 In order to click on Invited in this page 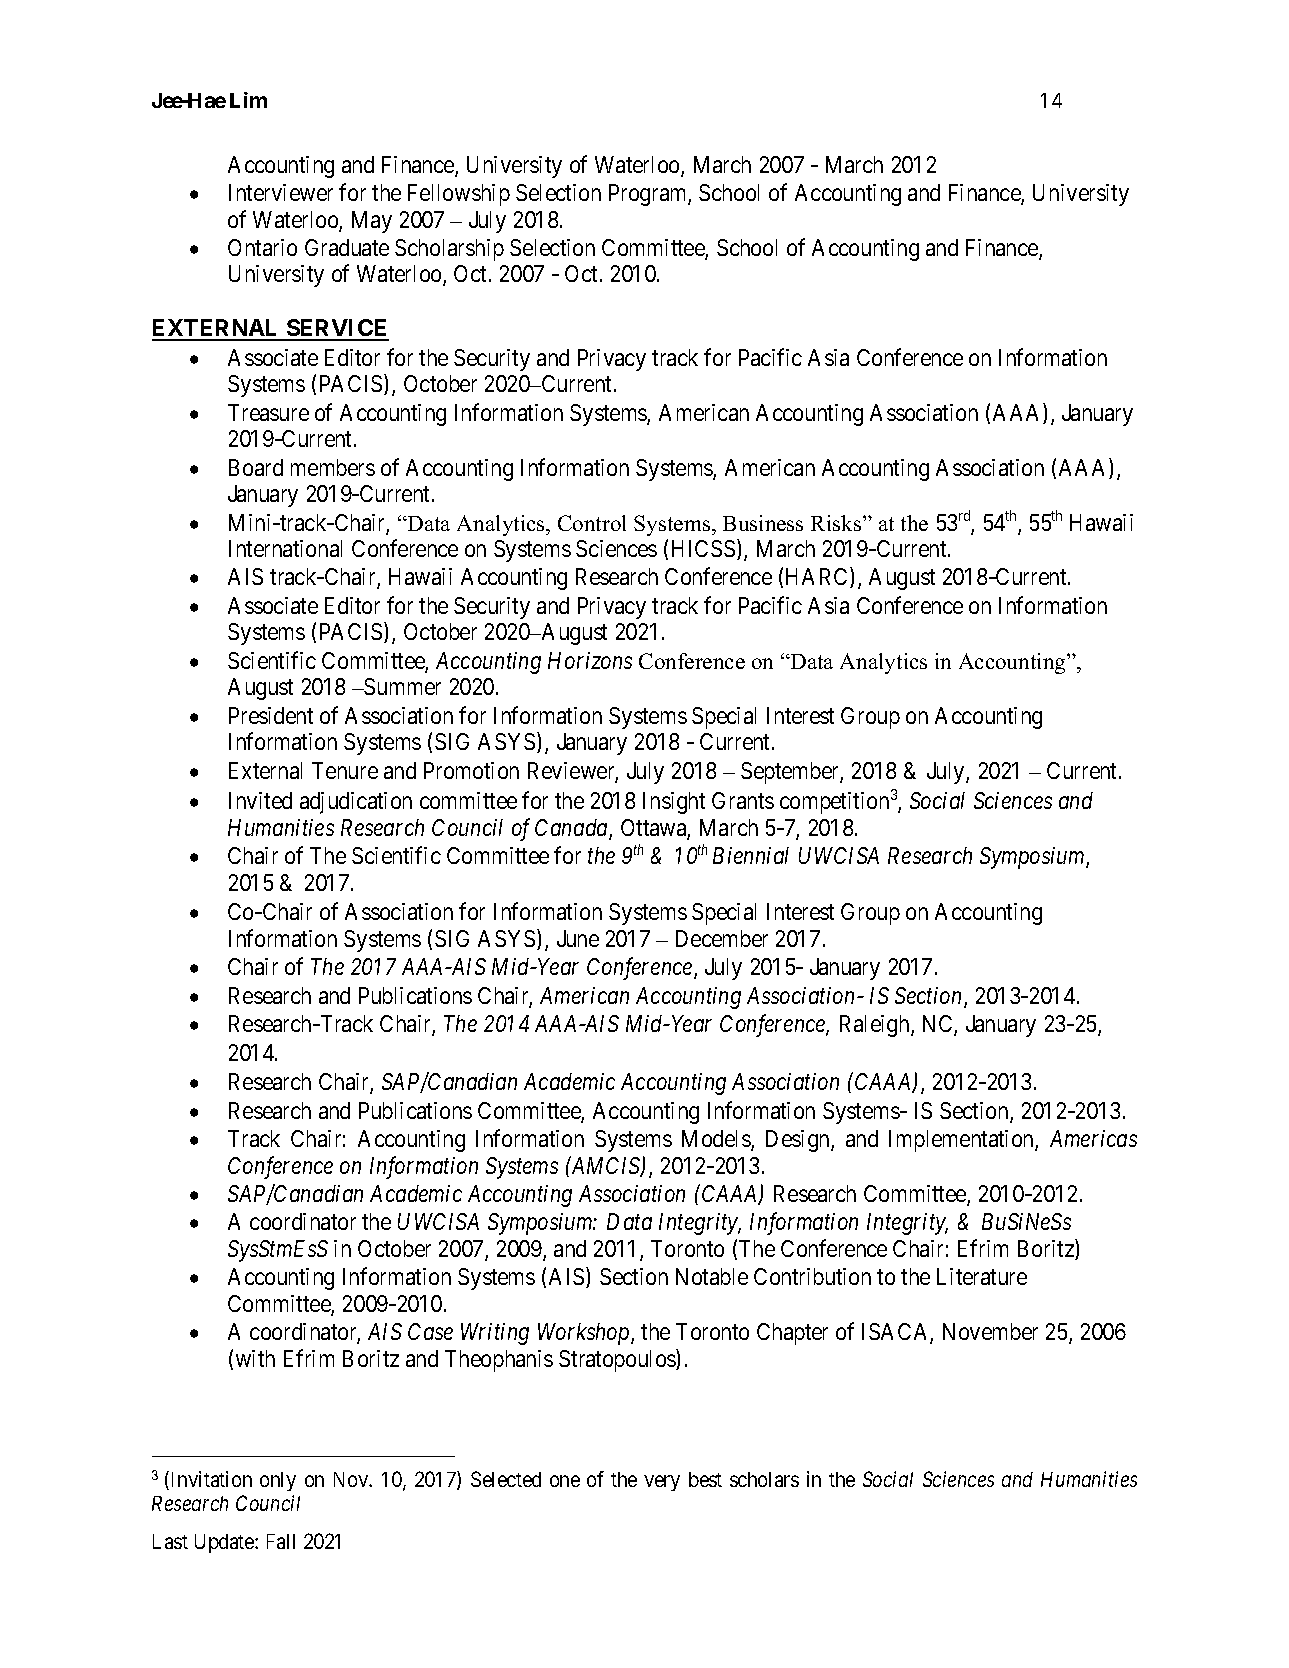, I will do `click(260, 800)`.
